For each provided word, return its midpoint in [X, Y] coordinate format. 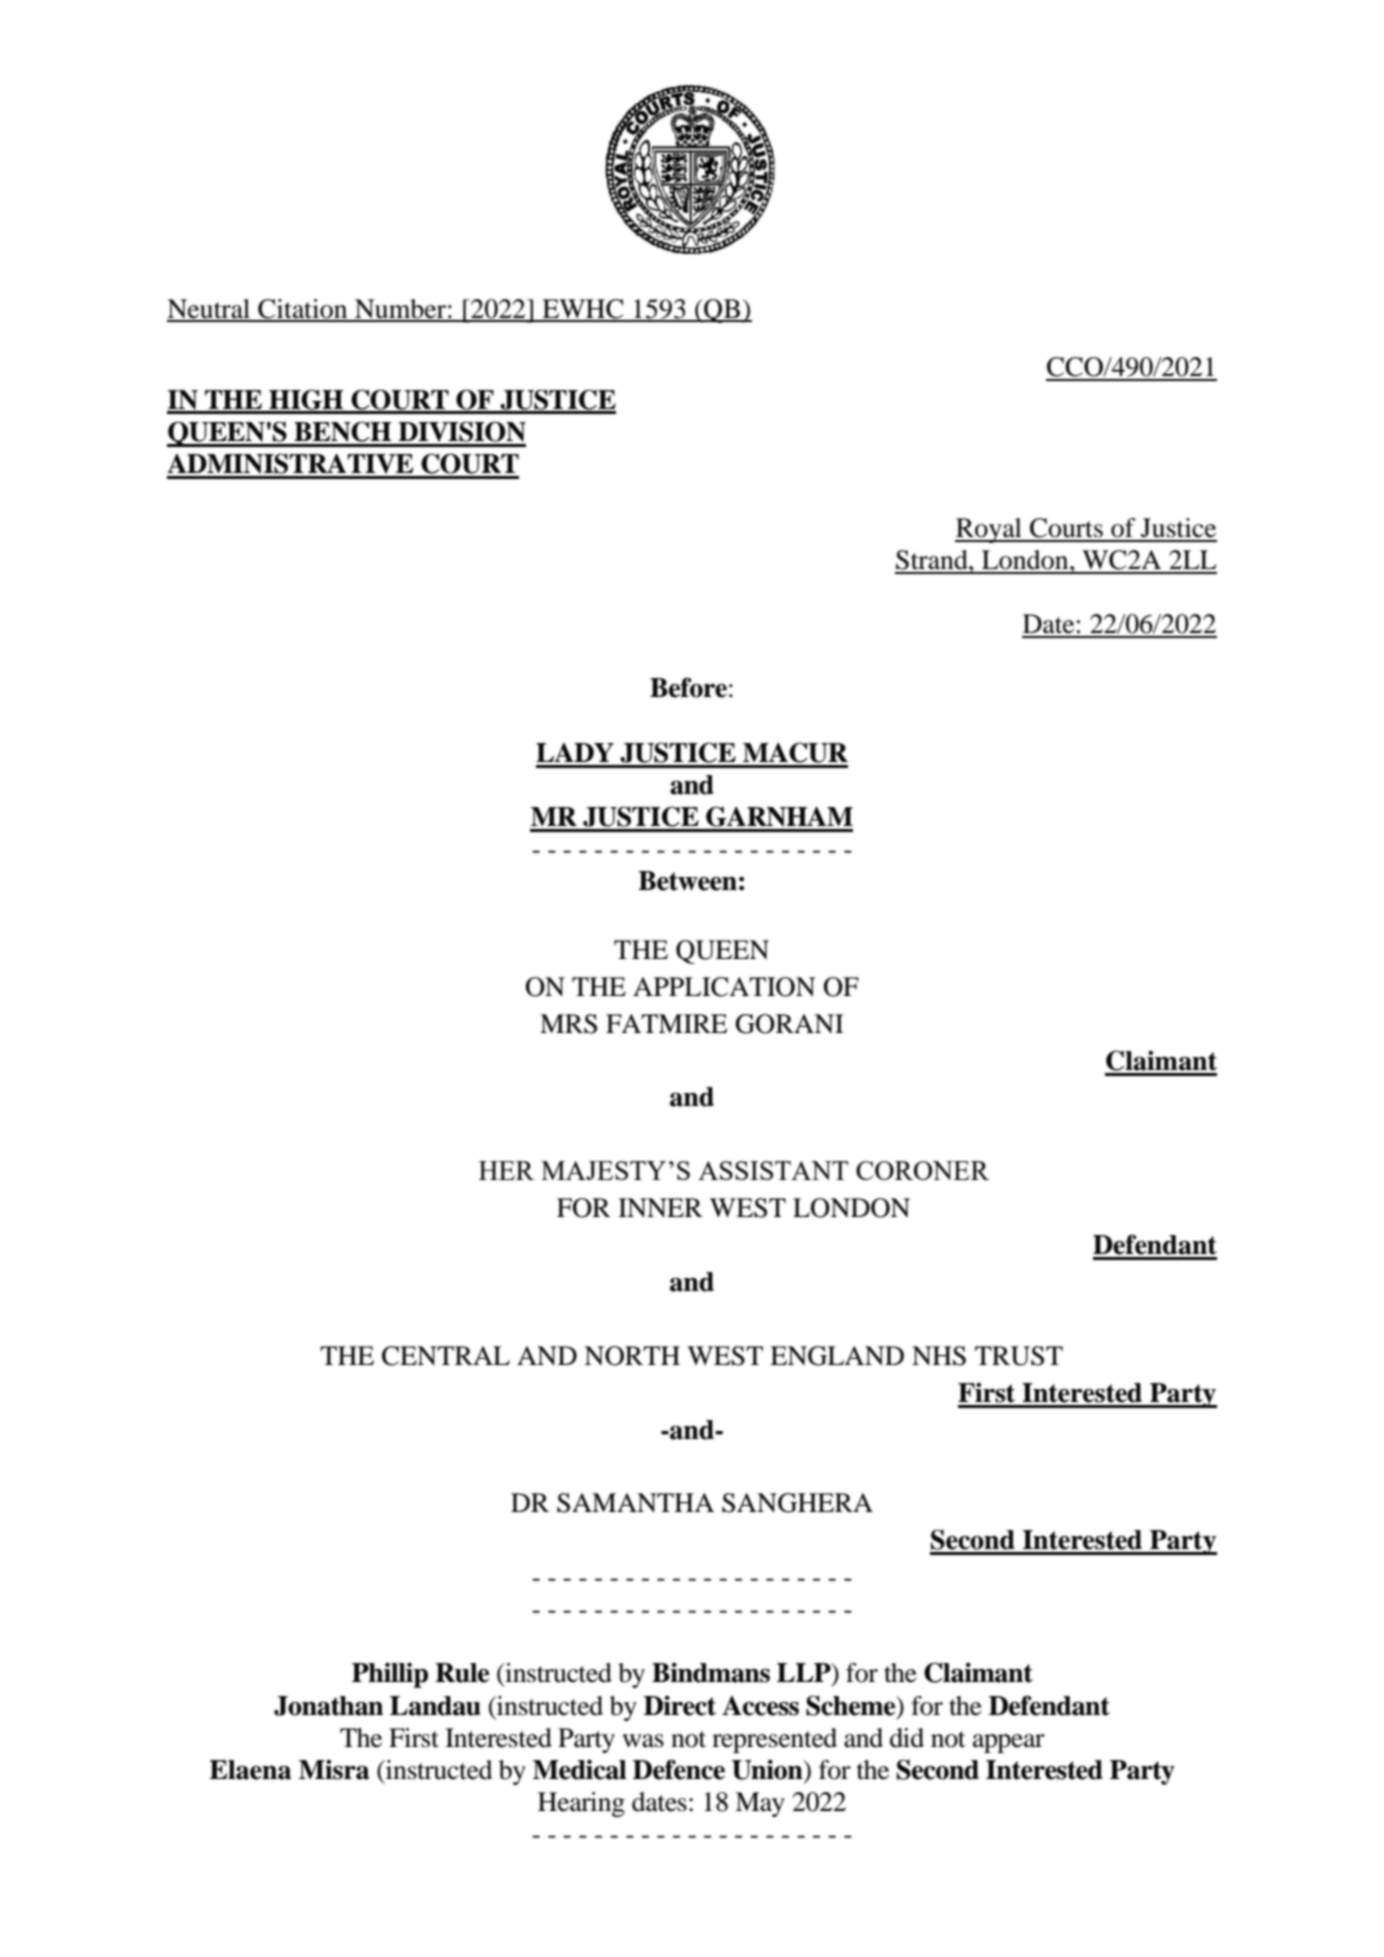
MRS [568, 1024]
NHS [939, 1356]
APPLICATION [724, 987]
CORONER [922, 1170]
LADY [575, 752]
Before [688, 687]
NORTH [632, 1356]
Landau [435, 1706]
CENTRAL [446, 1356]
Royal [989, 530]
